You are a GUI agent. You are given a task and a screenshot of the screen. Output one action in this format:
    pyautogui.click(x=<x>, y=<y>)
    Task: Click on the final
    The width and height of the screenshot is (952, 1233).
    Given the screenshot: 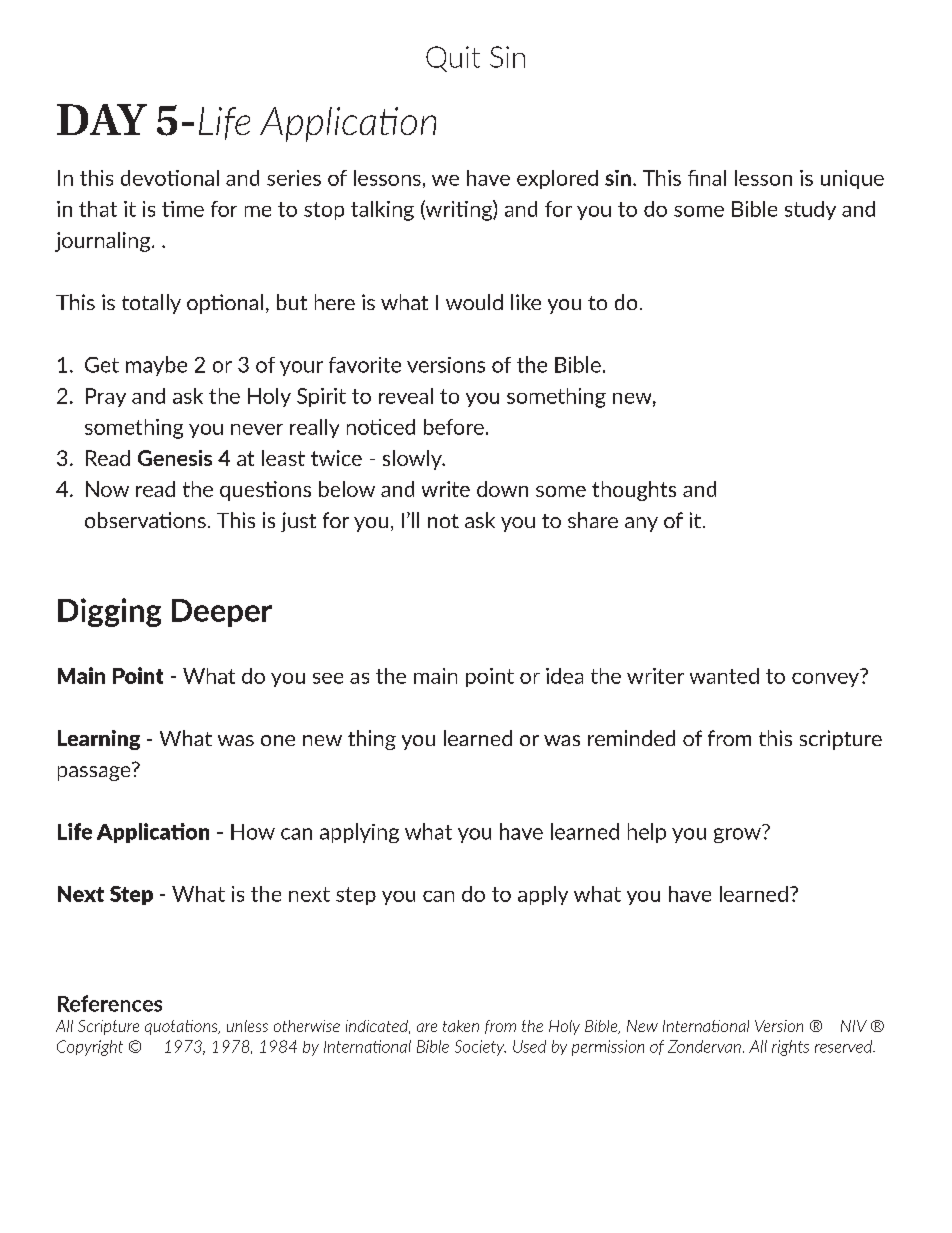 What is the action you would take?
    pyautogui.click(x=707, y=178)
